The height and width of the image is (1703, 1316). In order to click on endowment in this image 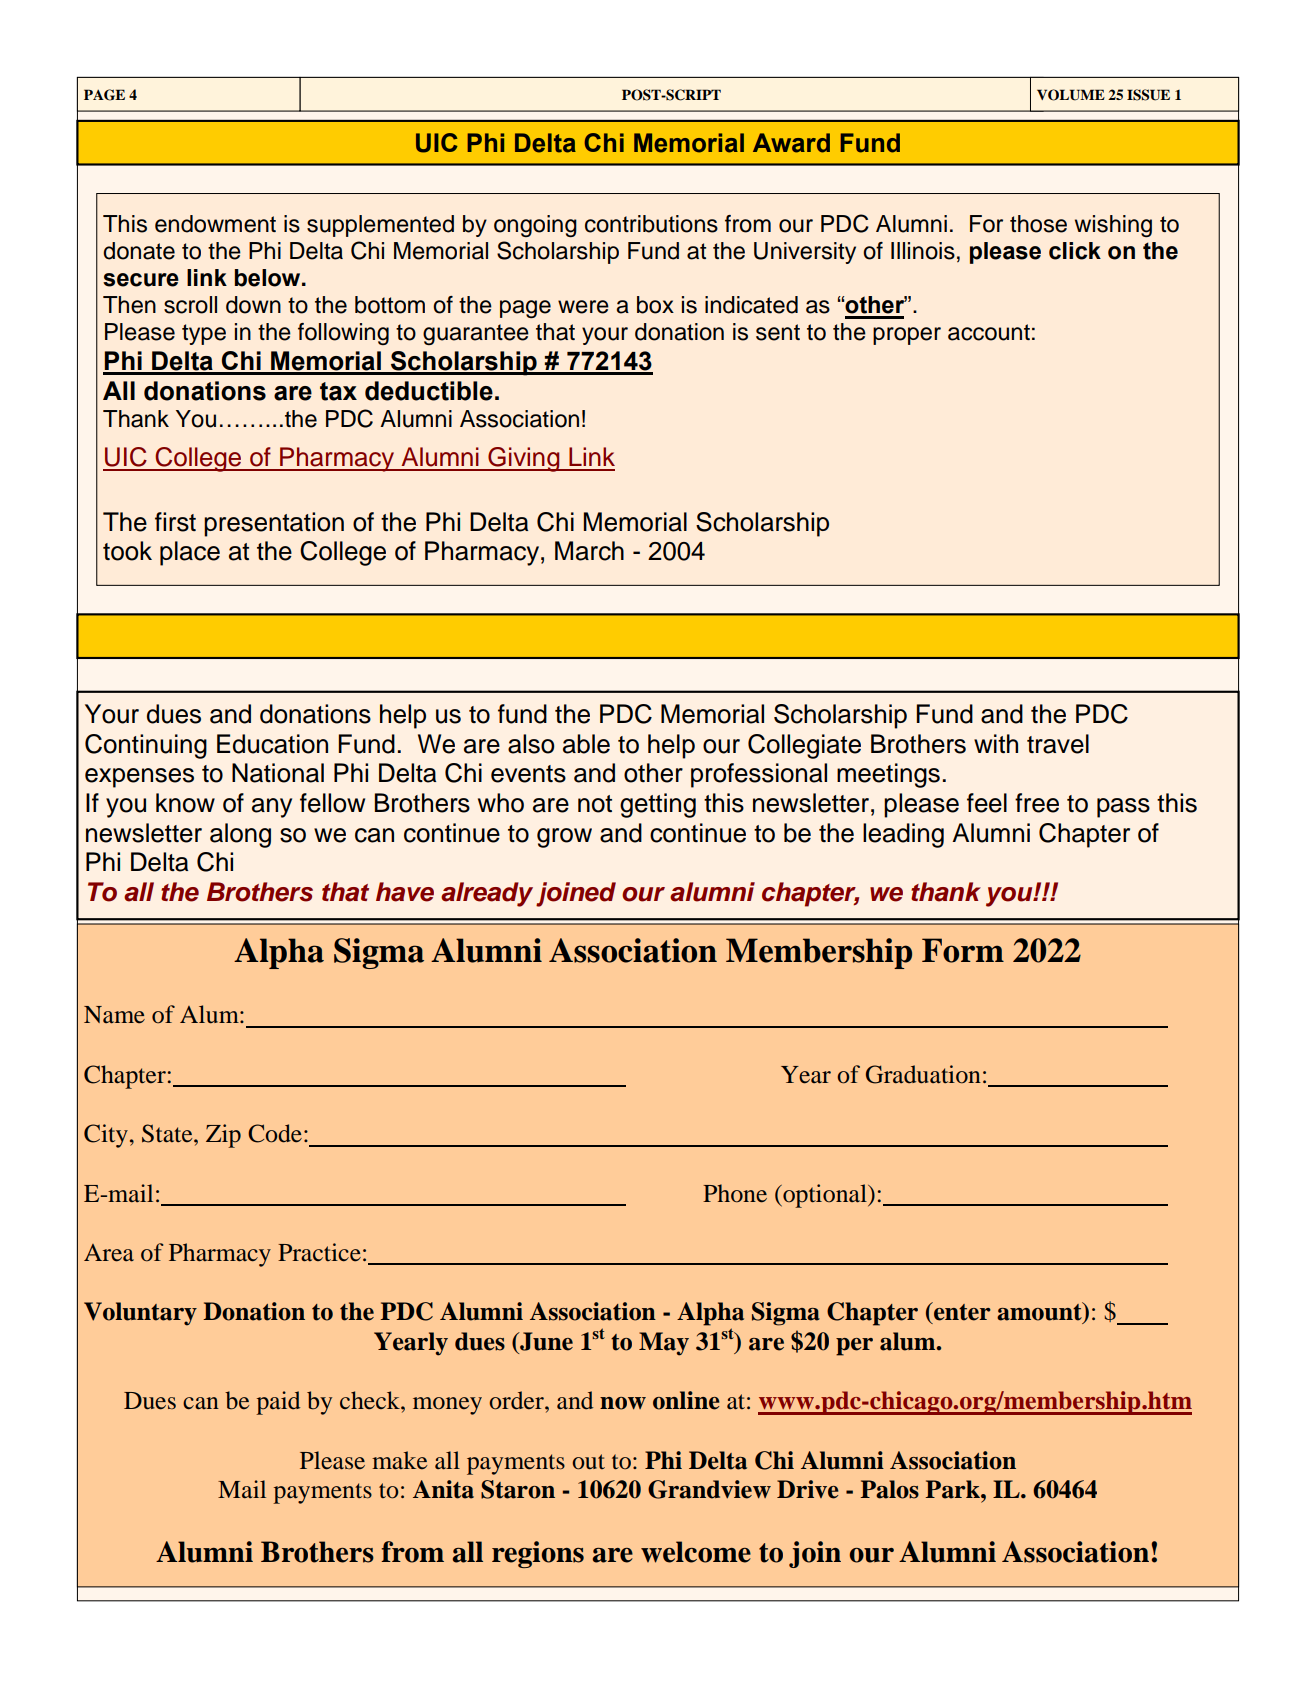, I will do `click(215, 224)`.
